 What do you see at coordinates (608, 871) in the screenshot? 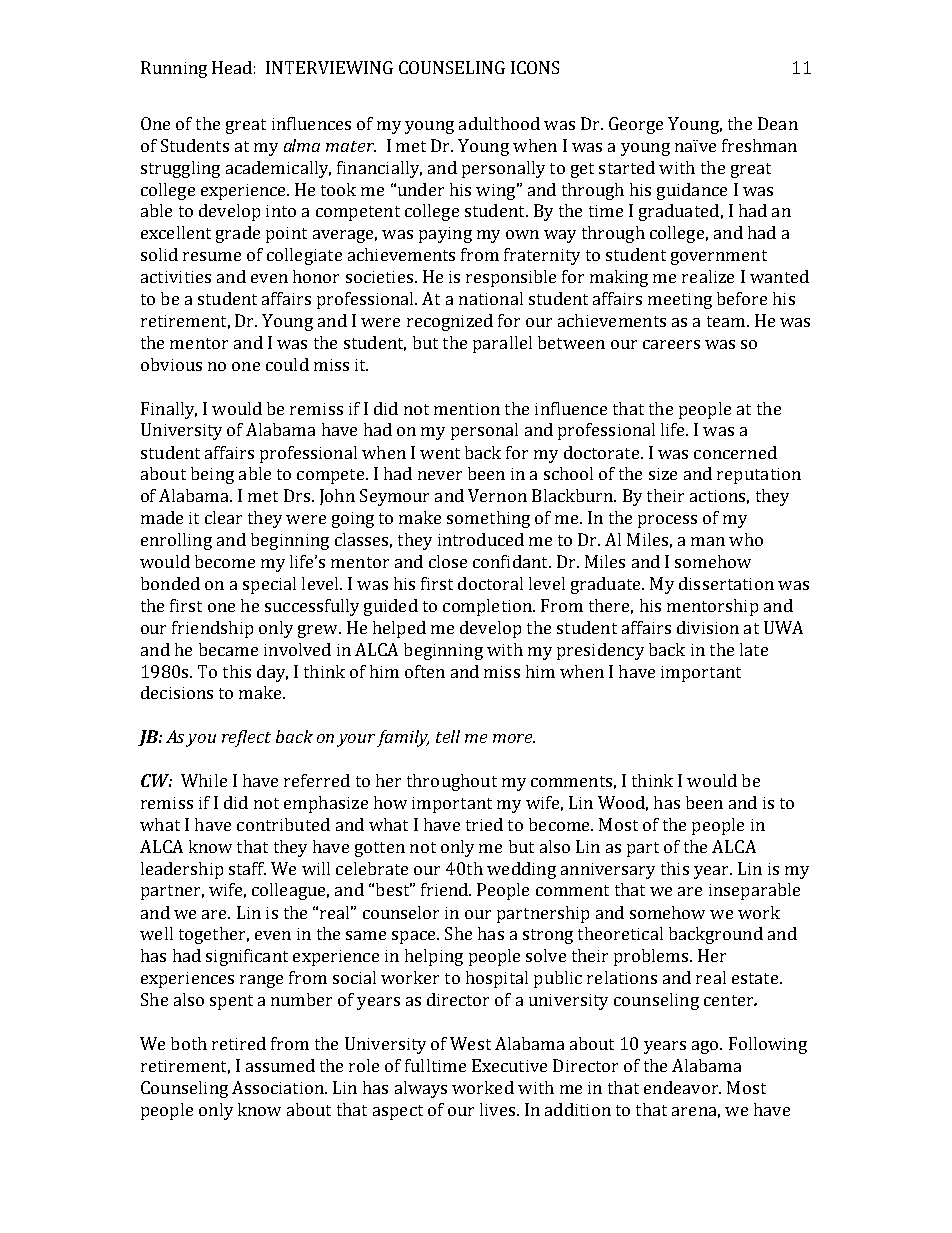
I see `anniversary` at bounding box center [608, 871].
